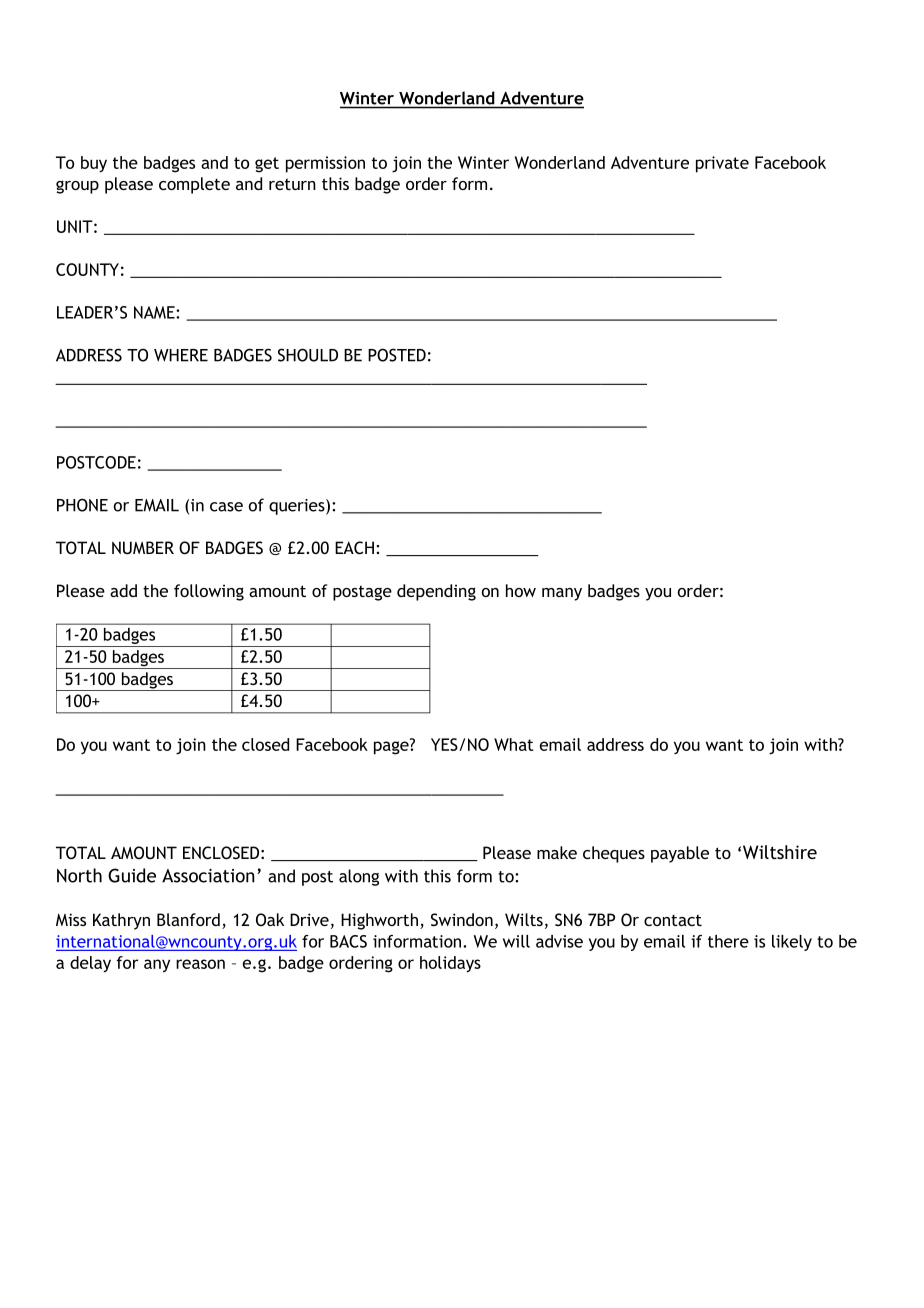 The width and height of the screenshot is (924, 1308). I want to click on return, so click(292, 184).
